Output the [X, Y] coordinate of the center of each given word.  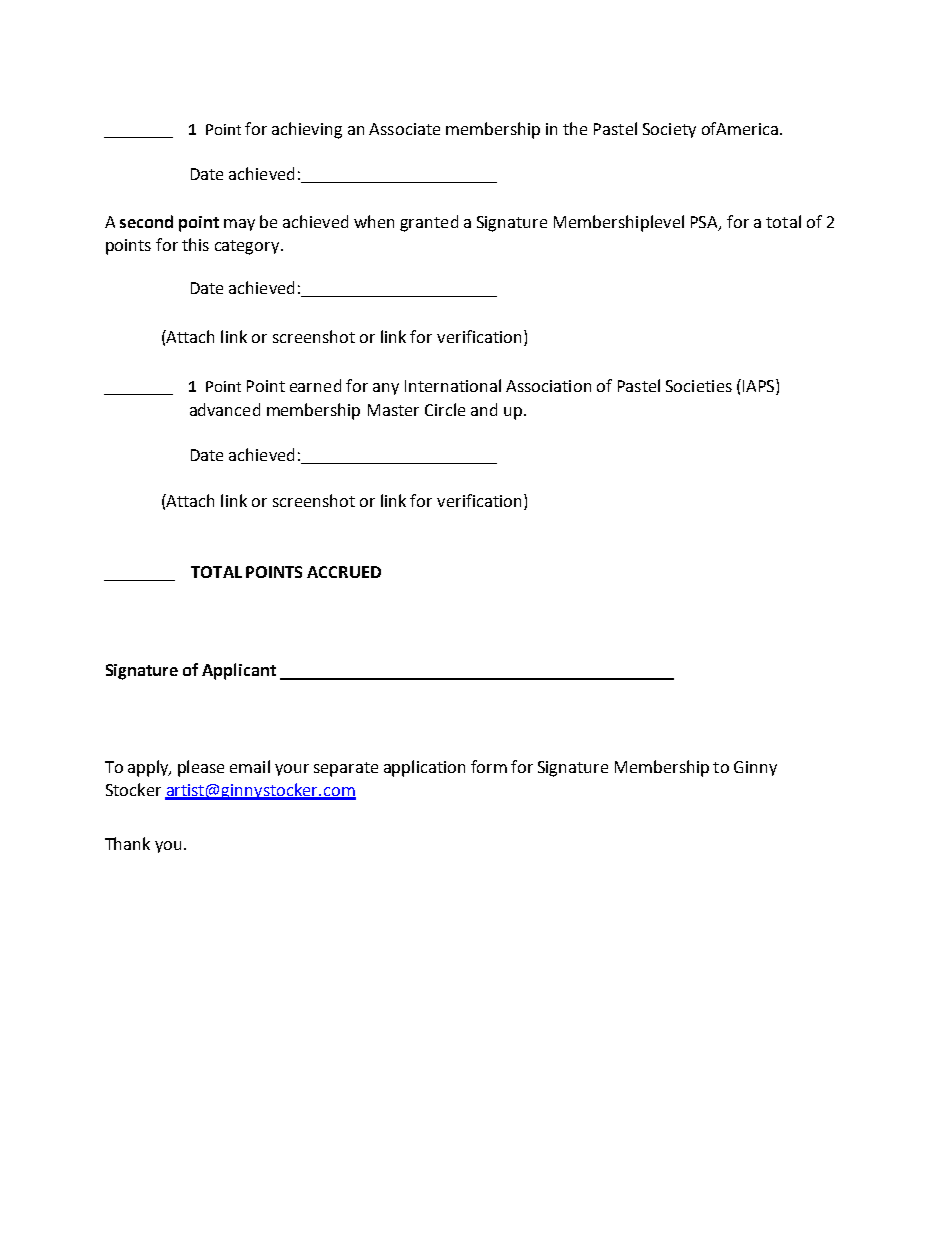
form [489, 766]
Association [548, 386]
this [195, 244]
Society [669, 130]
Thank [127, 843]
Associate [404, 129]
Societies [699, 386]
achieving [307, 130]
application [424, 768]
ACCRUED [344, 572]
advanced [225, 409]
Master [393, 410]
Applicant [239, 671]
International [453, 385]
